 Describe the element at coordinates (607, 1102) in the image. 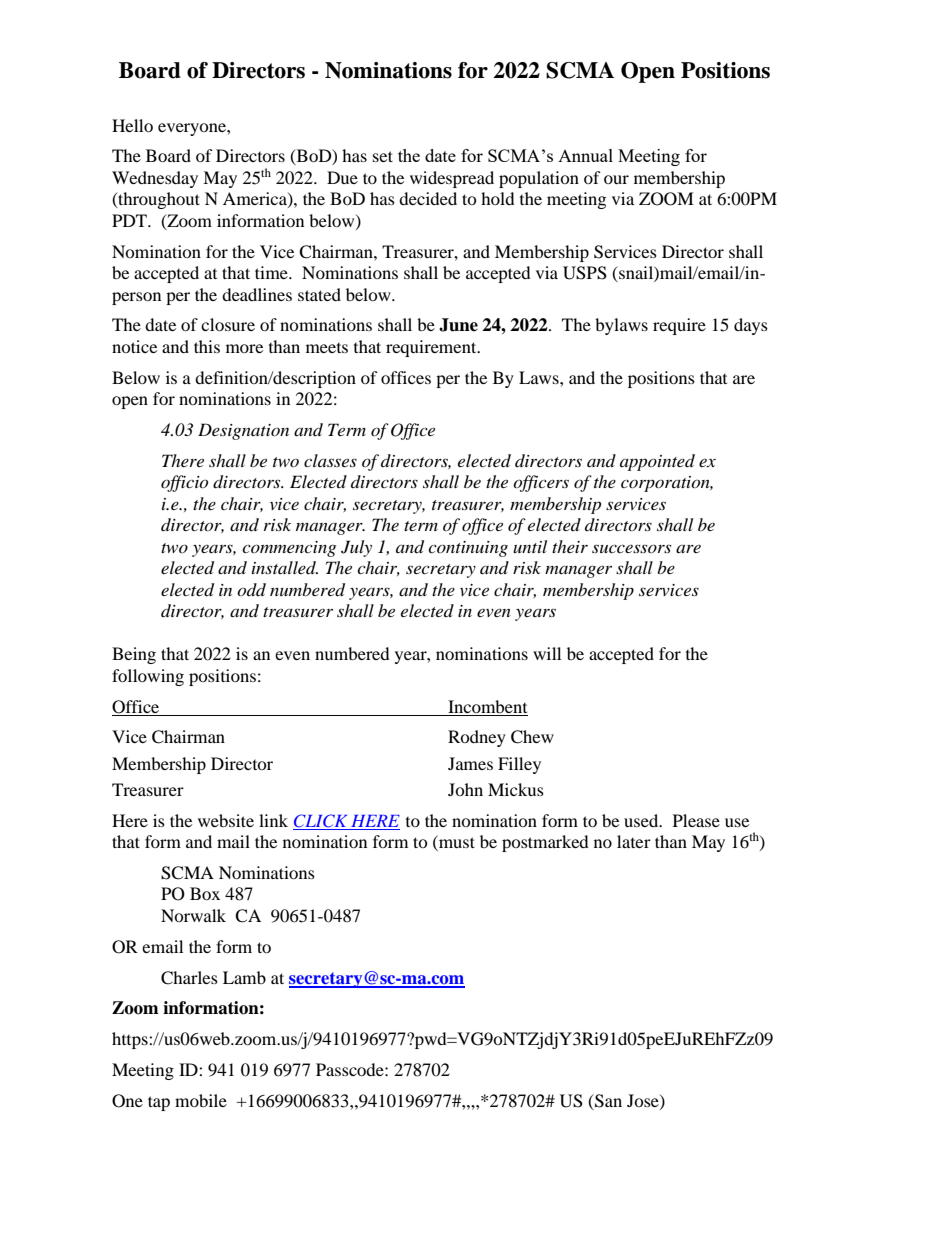

I see `San` at that location.
